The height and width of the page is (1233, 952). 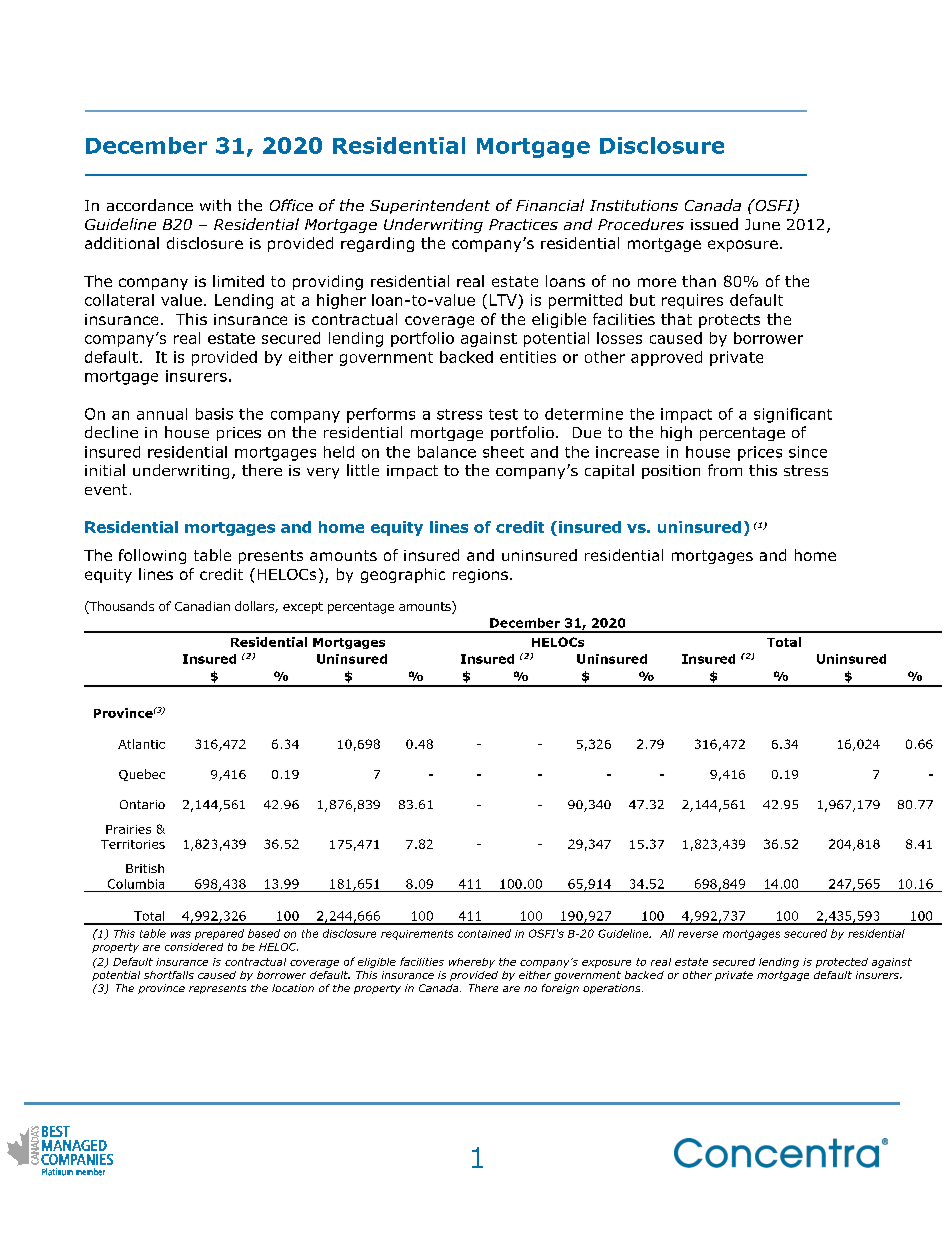 I want to click on whereby, so click(x=472, y=963).
